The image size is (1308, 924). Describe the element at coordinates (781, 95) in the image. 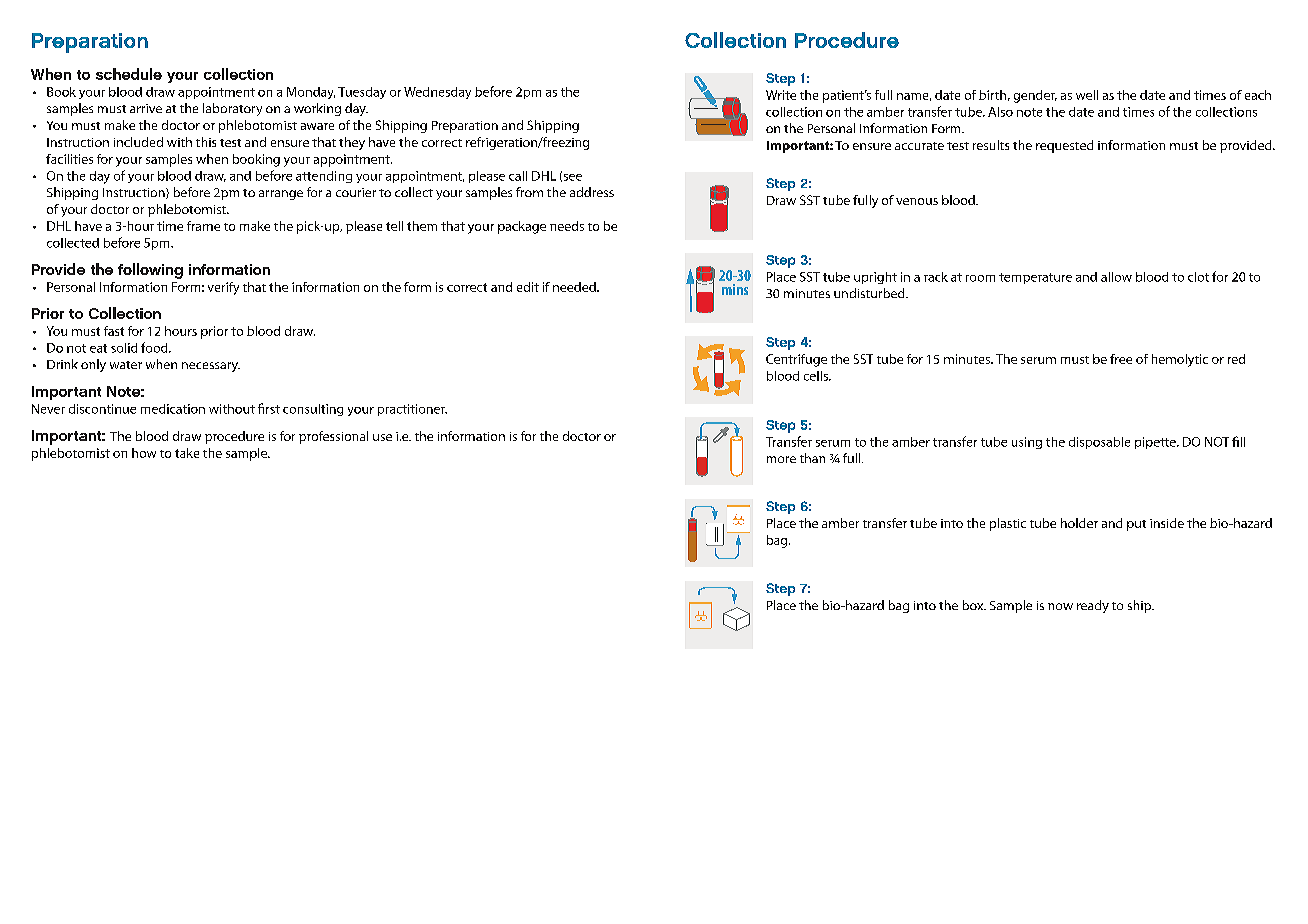

I see `Write` at that location.
